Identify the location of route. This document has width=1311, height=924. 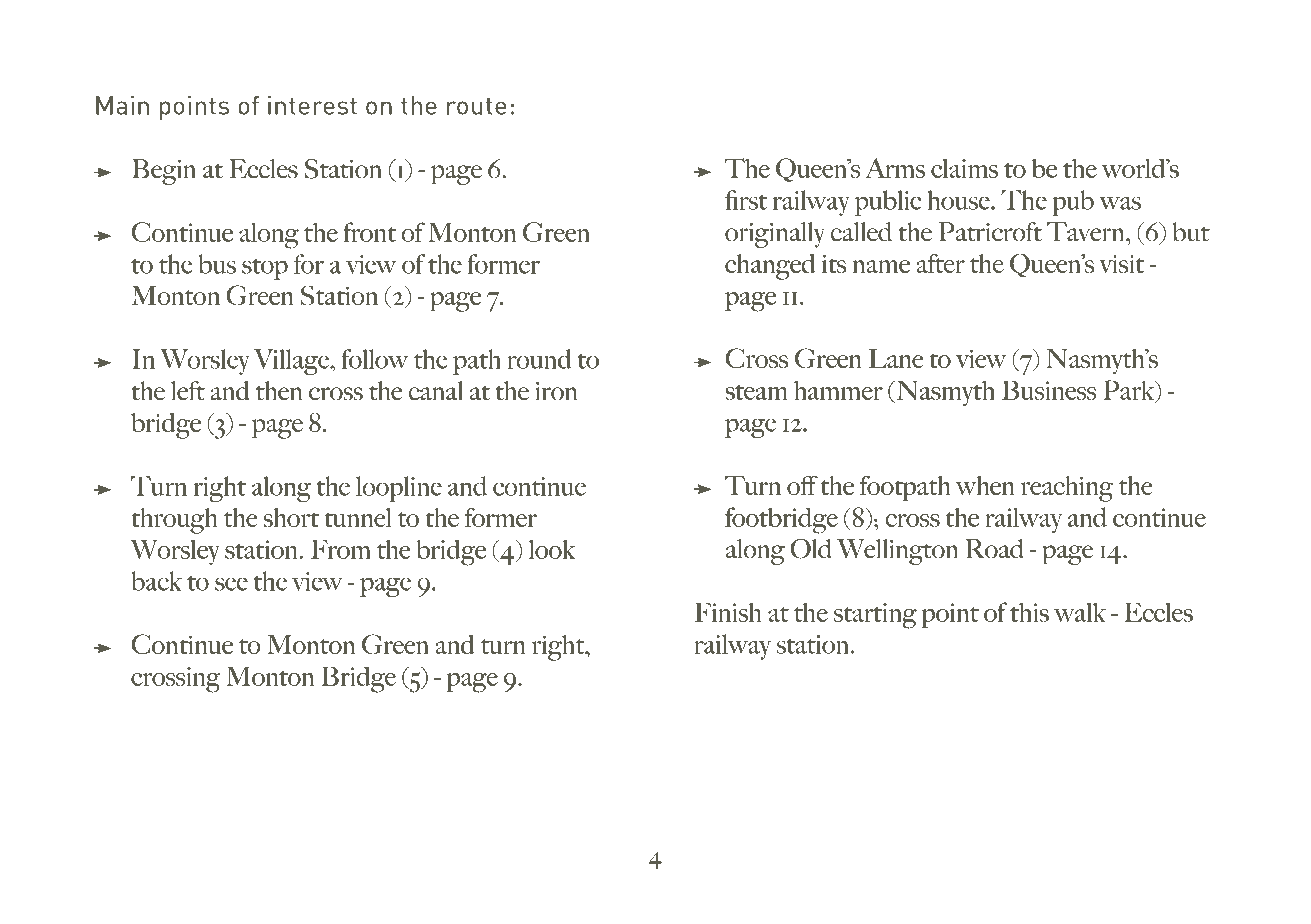
(477, 106).
